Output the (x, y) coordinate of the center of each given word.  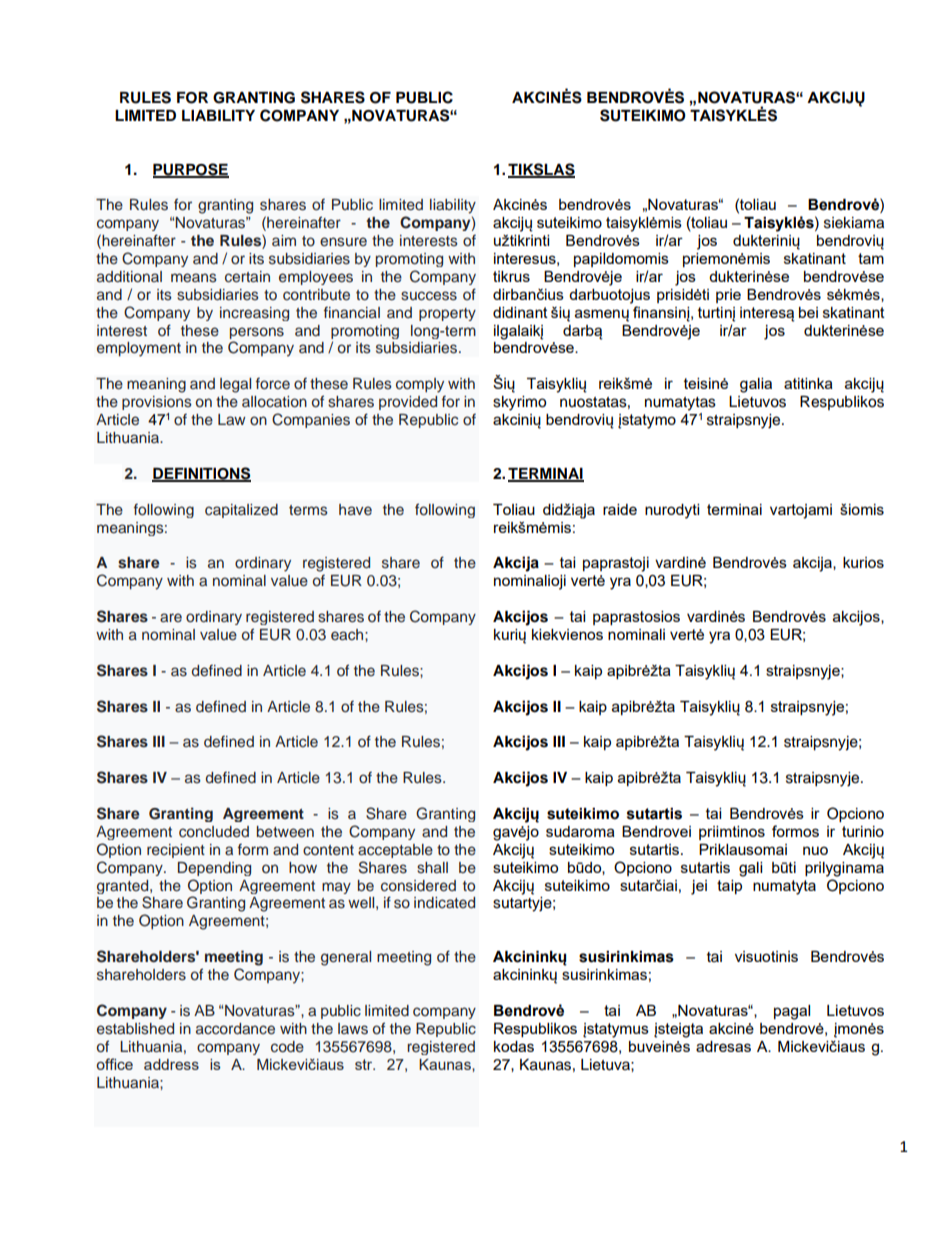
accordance (235, 1028)
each (348, 634)
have (355, 509)
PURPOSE (191, 170)
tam (871, 258)
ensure (343, 241)
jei (699, 887)
